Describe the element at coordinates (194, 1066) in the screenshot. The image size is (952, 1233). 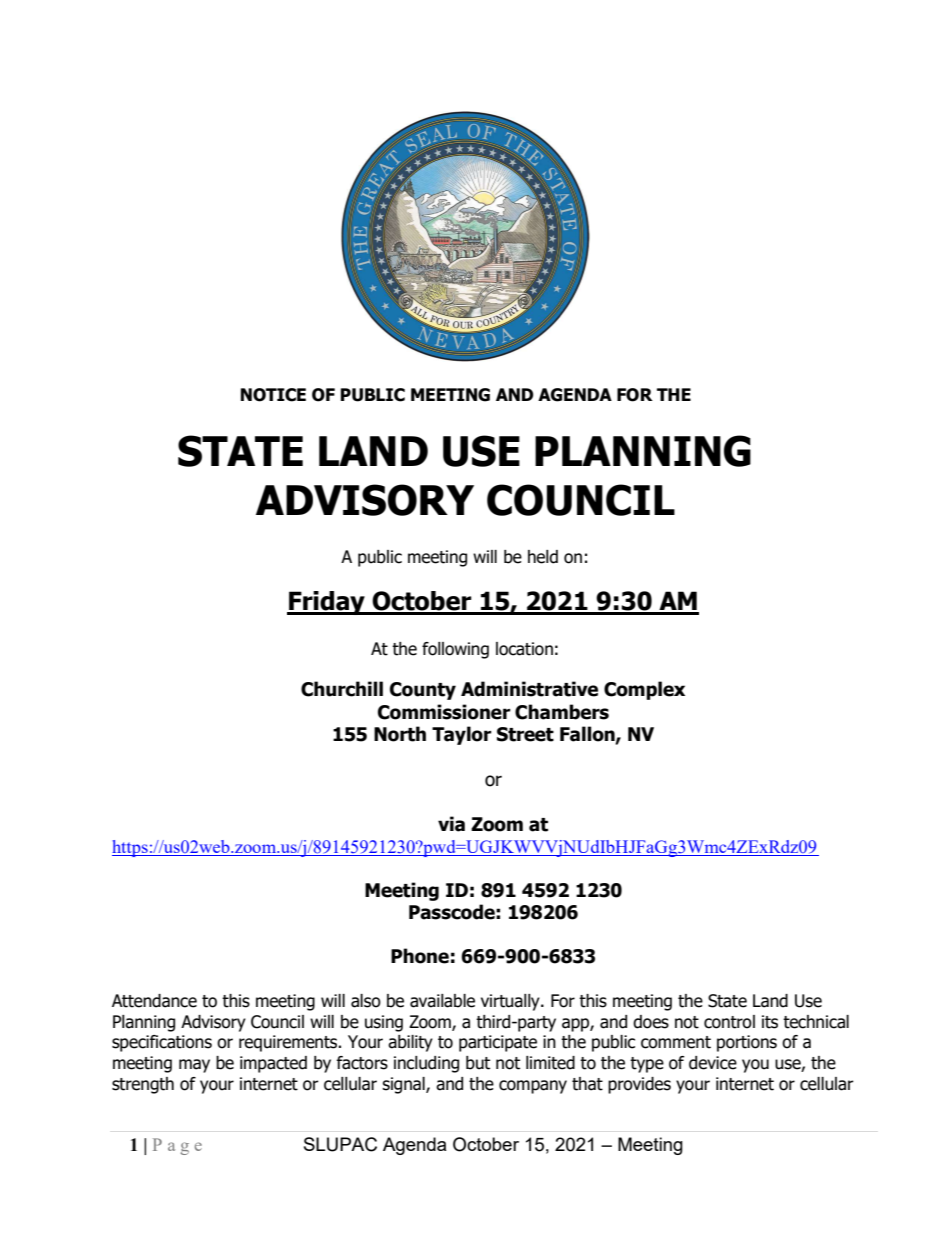
I see `may` at that location.
